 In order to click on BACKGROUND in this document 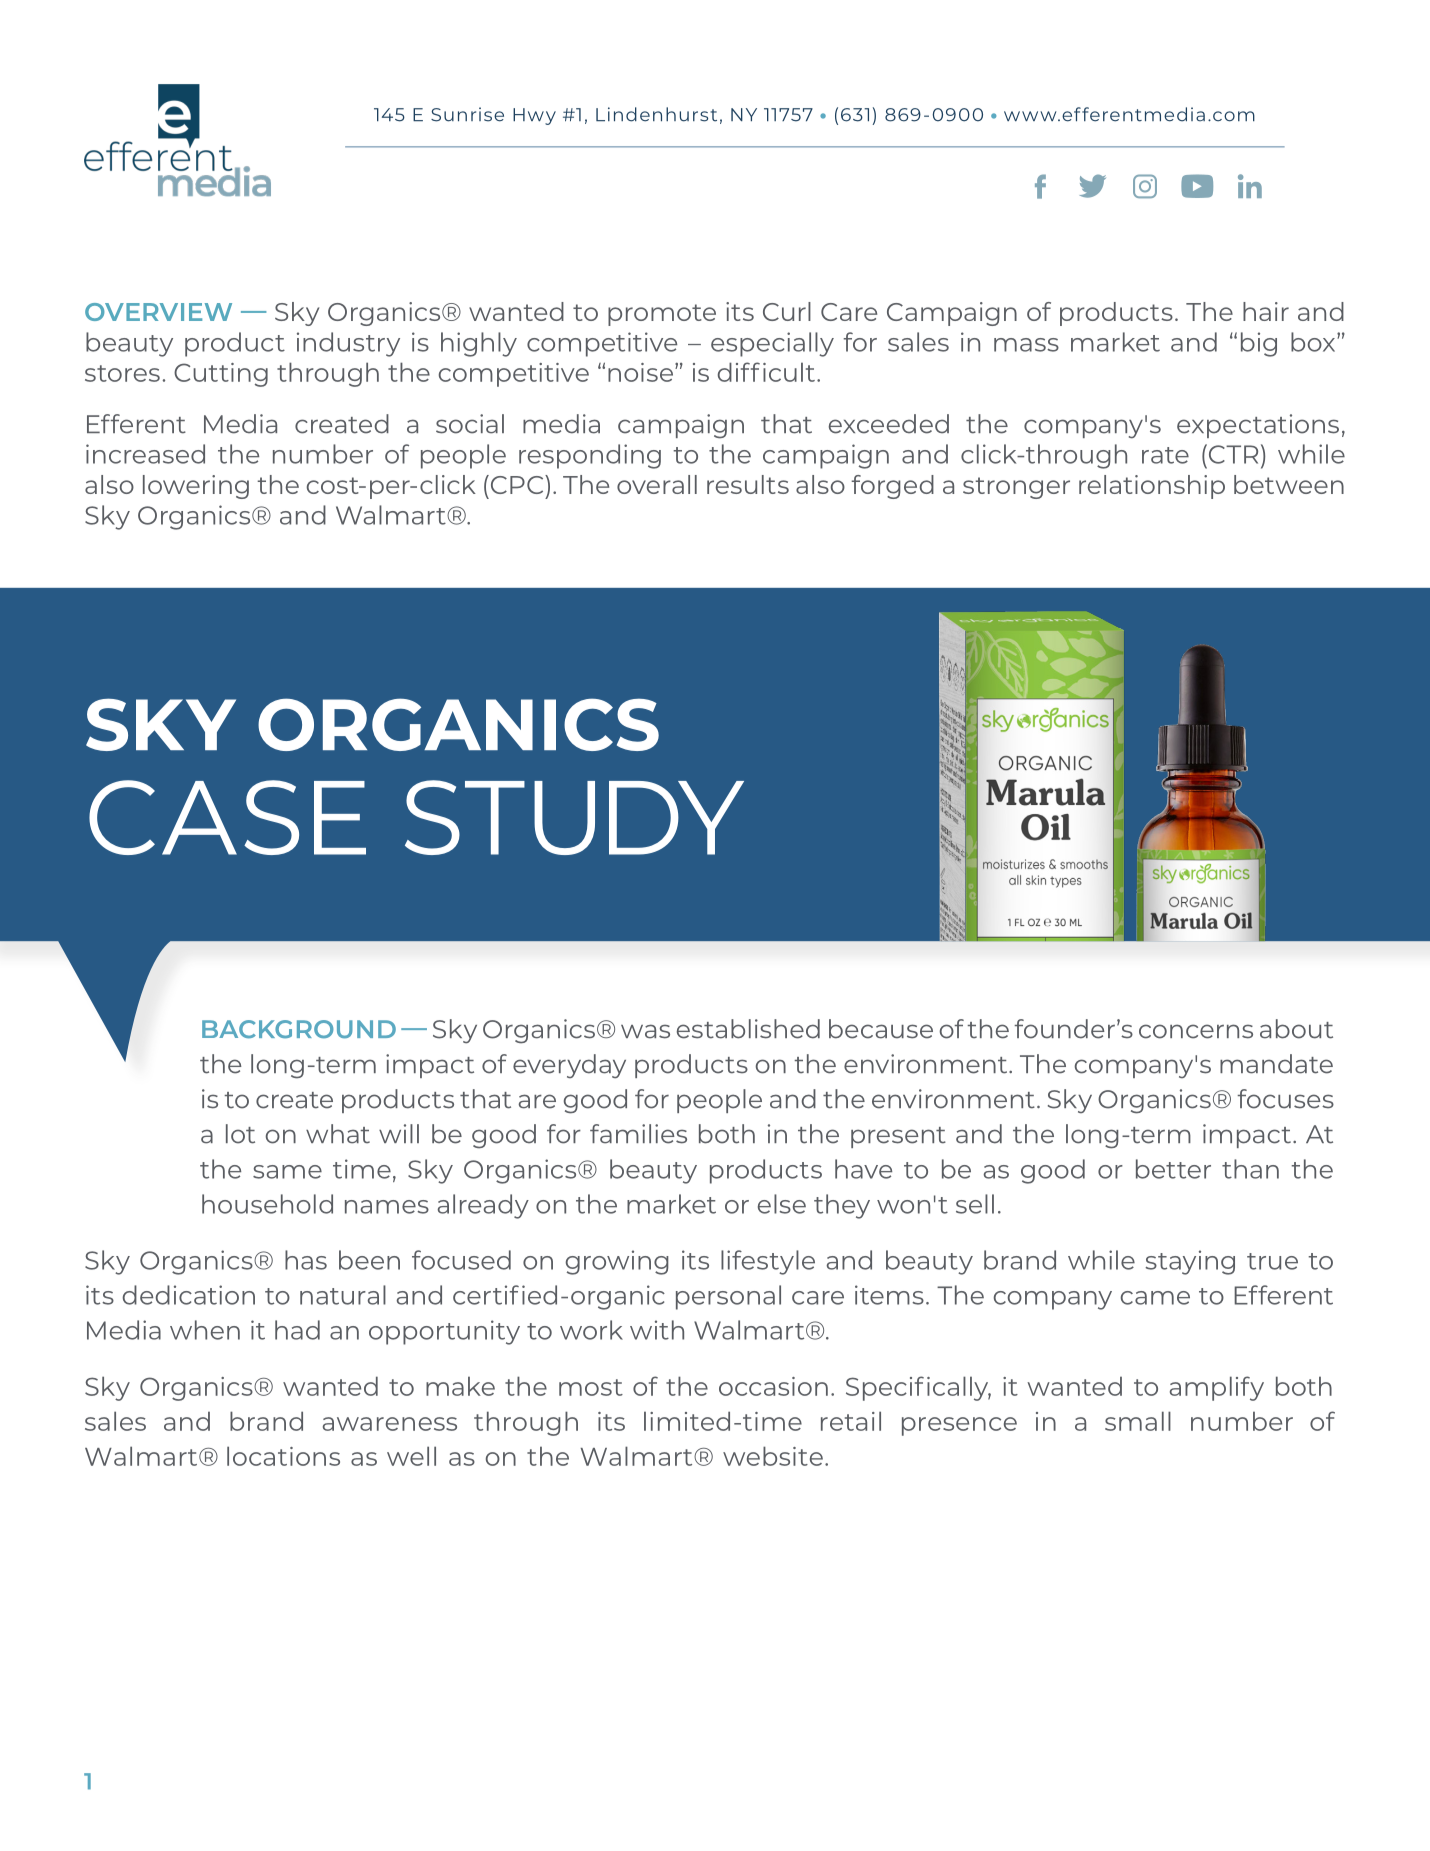, I will do `click(299, 1029)`.
